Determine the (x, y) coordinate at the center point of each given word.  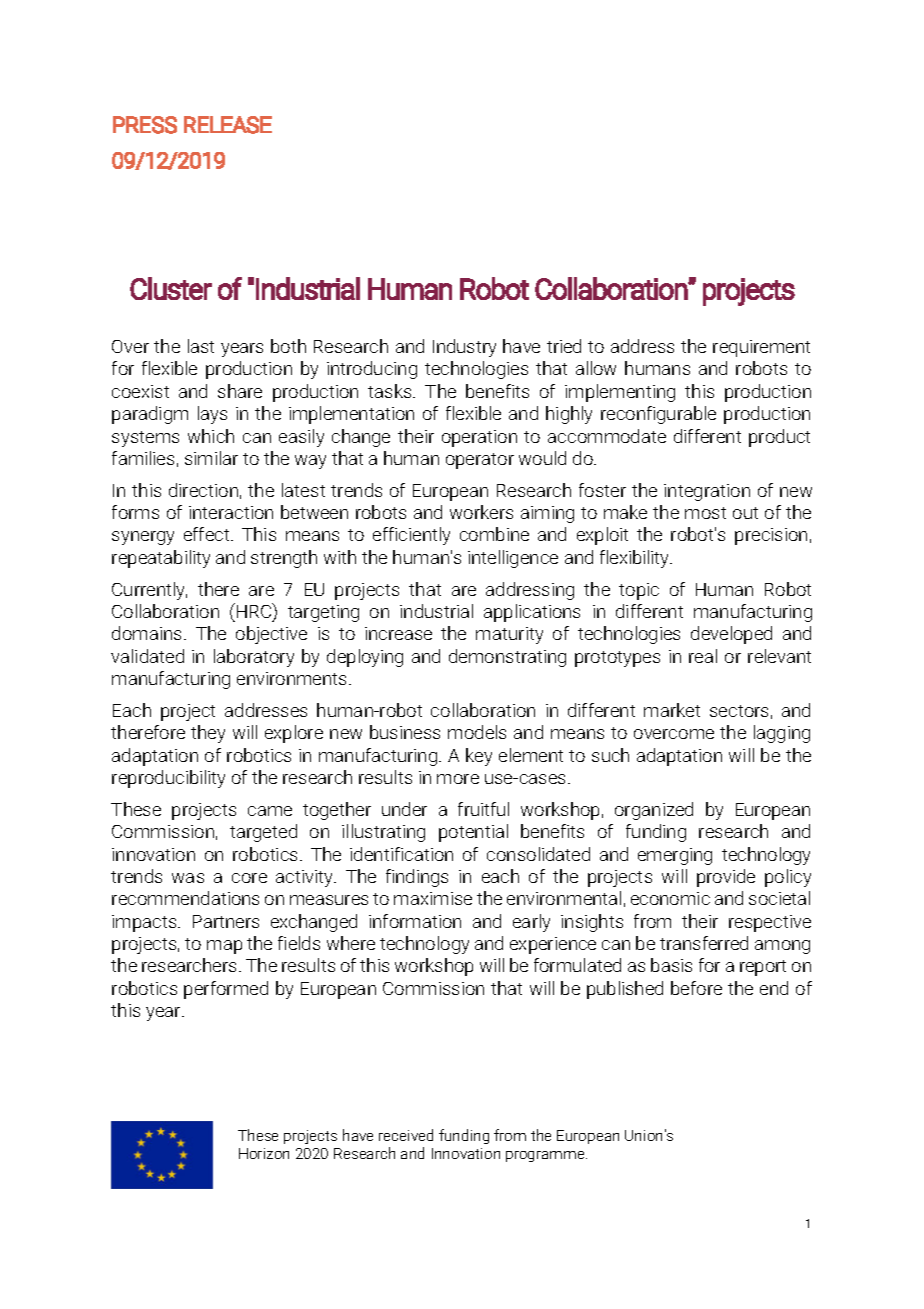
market (672, 710)
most (705, 513)
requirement (761, 348)
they (208, 734)
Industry (464, 348)
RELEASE (228, 125)
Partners (226, 921)
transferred (704, 943)
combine (494, 534)
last (201, 346)
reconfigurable (658, 415)
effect (208, 534)
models (477, 732)
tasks (391, 391)
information (415, 921)
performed (226, 990)
